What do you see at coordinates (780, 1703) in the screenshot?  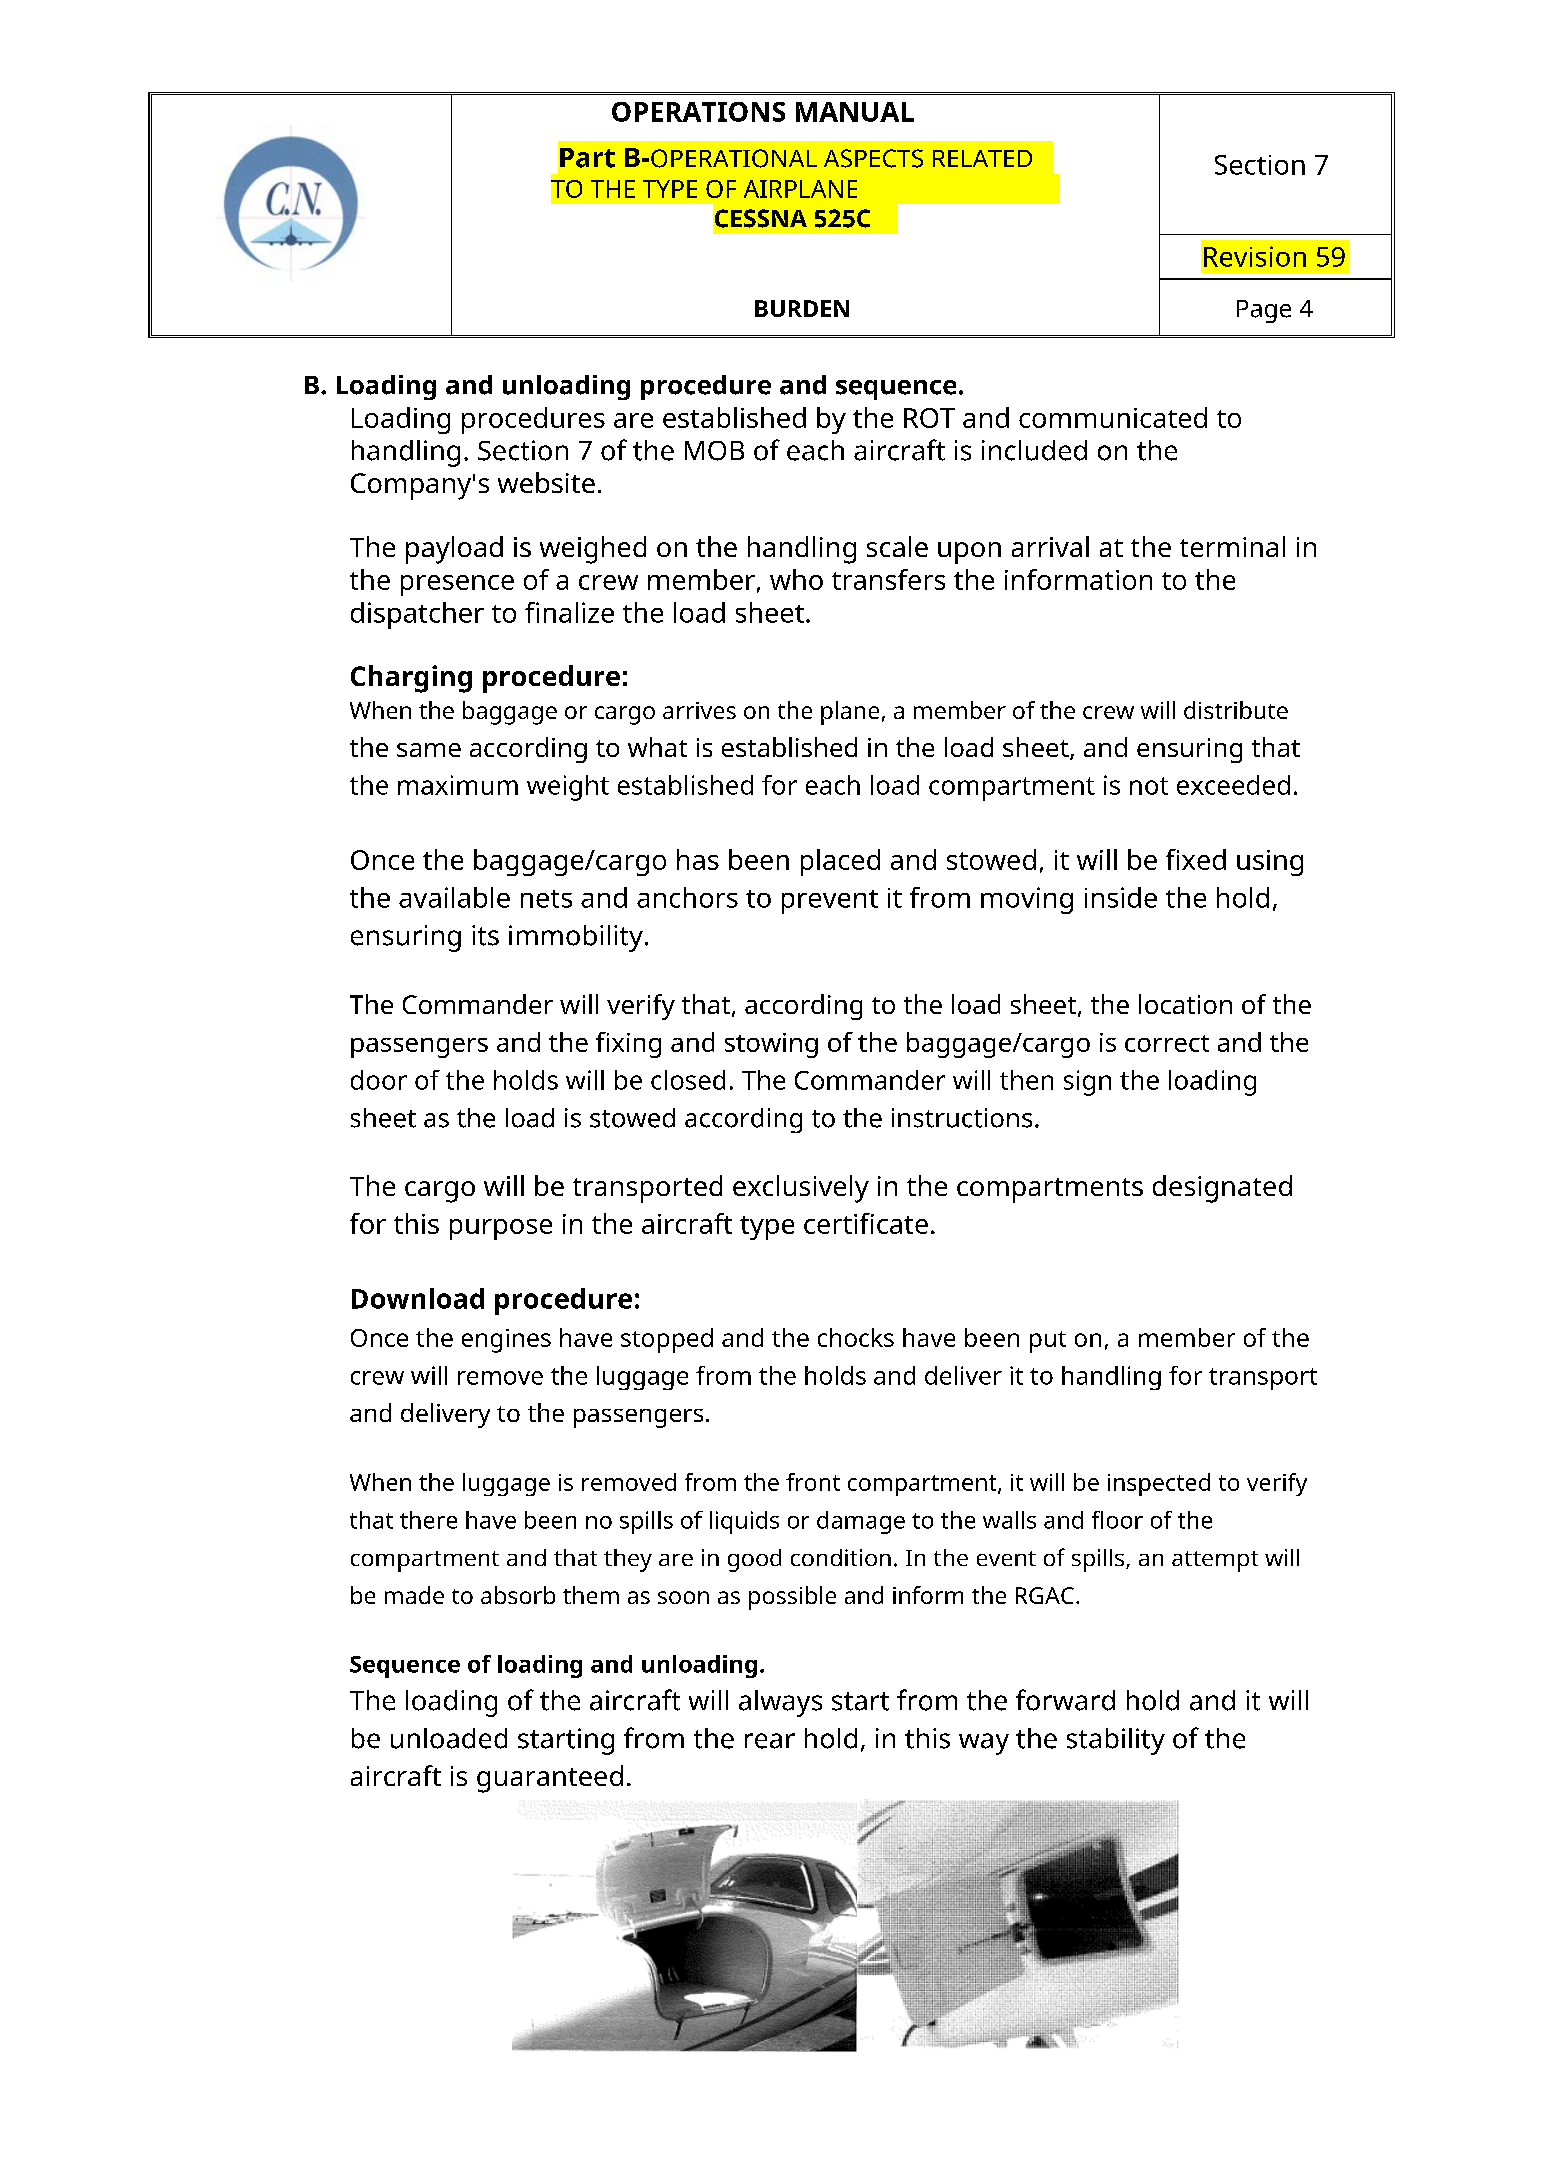 I see `always` at bounding box center [780, 1703].
